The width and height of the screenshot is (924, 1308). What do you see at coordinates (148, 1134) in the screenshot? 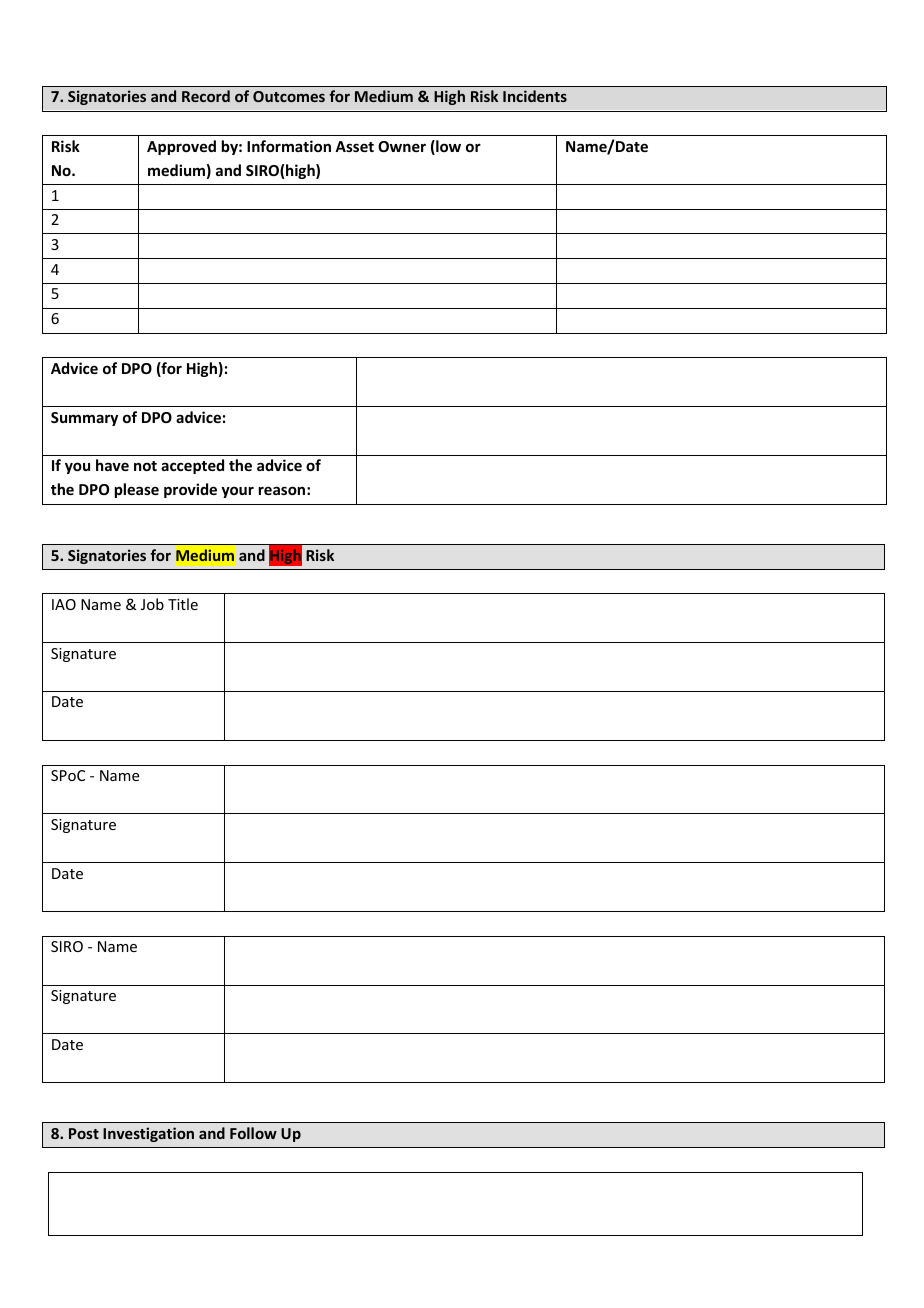
I see `Investigation` at bounding box center [148, 1134].
